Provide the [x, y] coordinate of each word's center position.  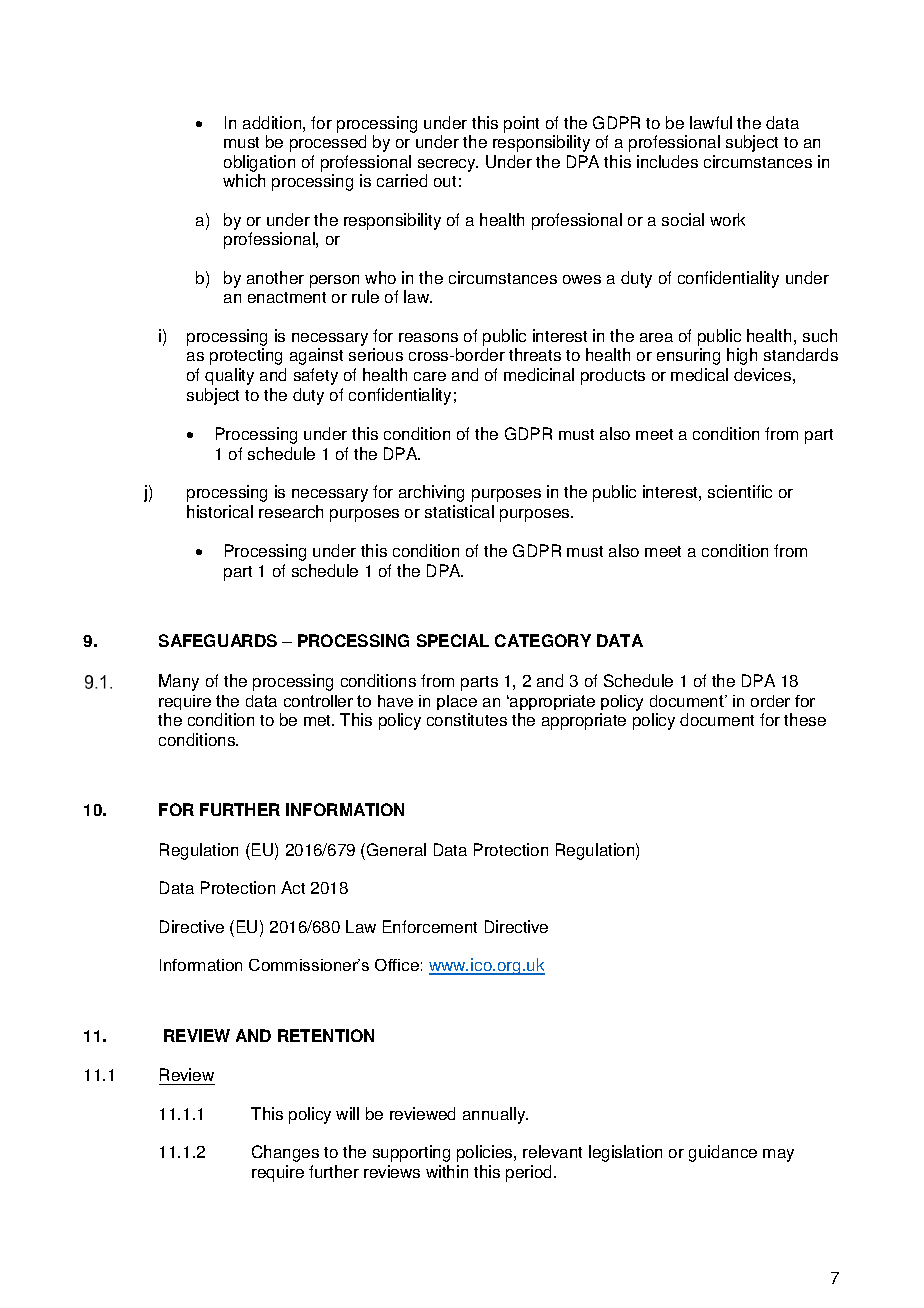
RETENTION [326, 1035]
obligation [259, 165]
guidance [723, 1153]
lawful [711, 122]
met [319, 720]
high [742, 356]
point [521, 124]
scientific [740, 491]
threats [535, 354]
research [291, 511]
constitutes [467, 719]
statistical [459, 511]
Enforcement [430, 926]
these [805, 719]
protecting [246, 356]
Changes [285, 1153]
